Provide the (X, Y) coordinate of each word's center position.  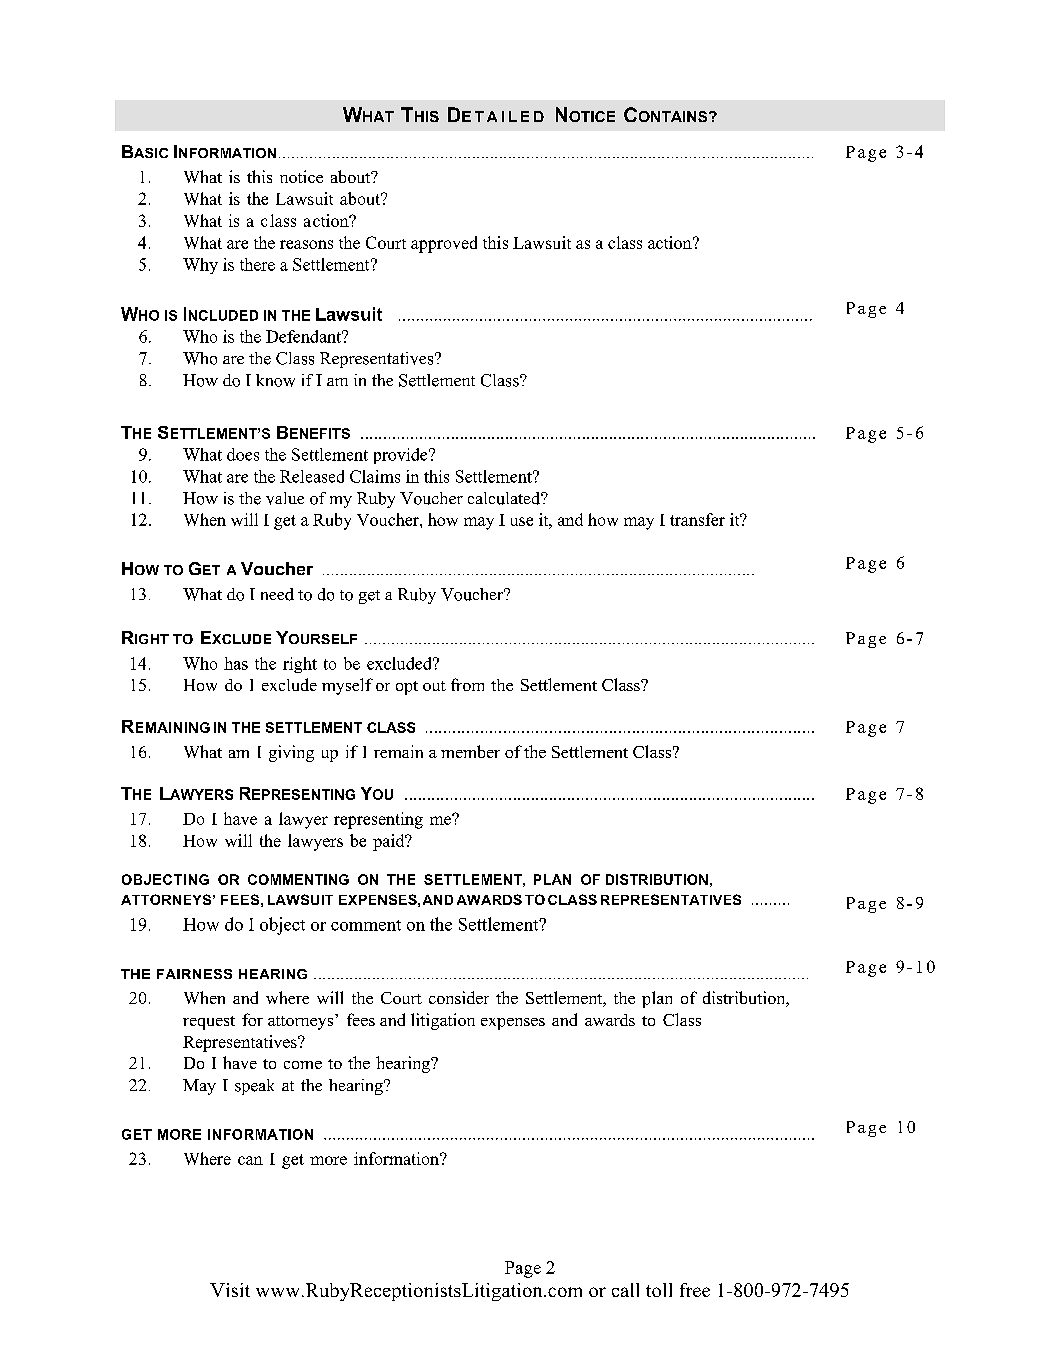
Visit (230, 1290)
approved (444, 244)
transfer (697, 519)
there (257, 264)
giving (291, 753)
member (470, 751)
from (467, 684)
